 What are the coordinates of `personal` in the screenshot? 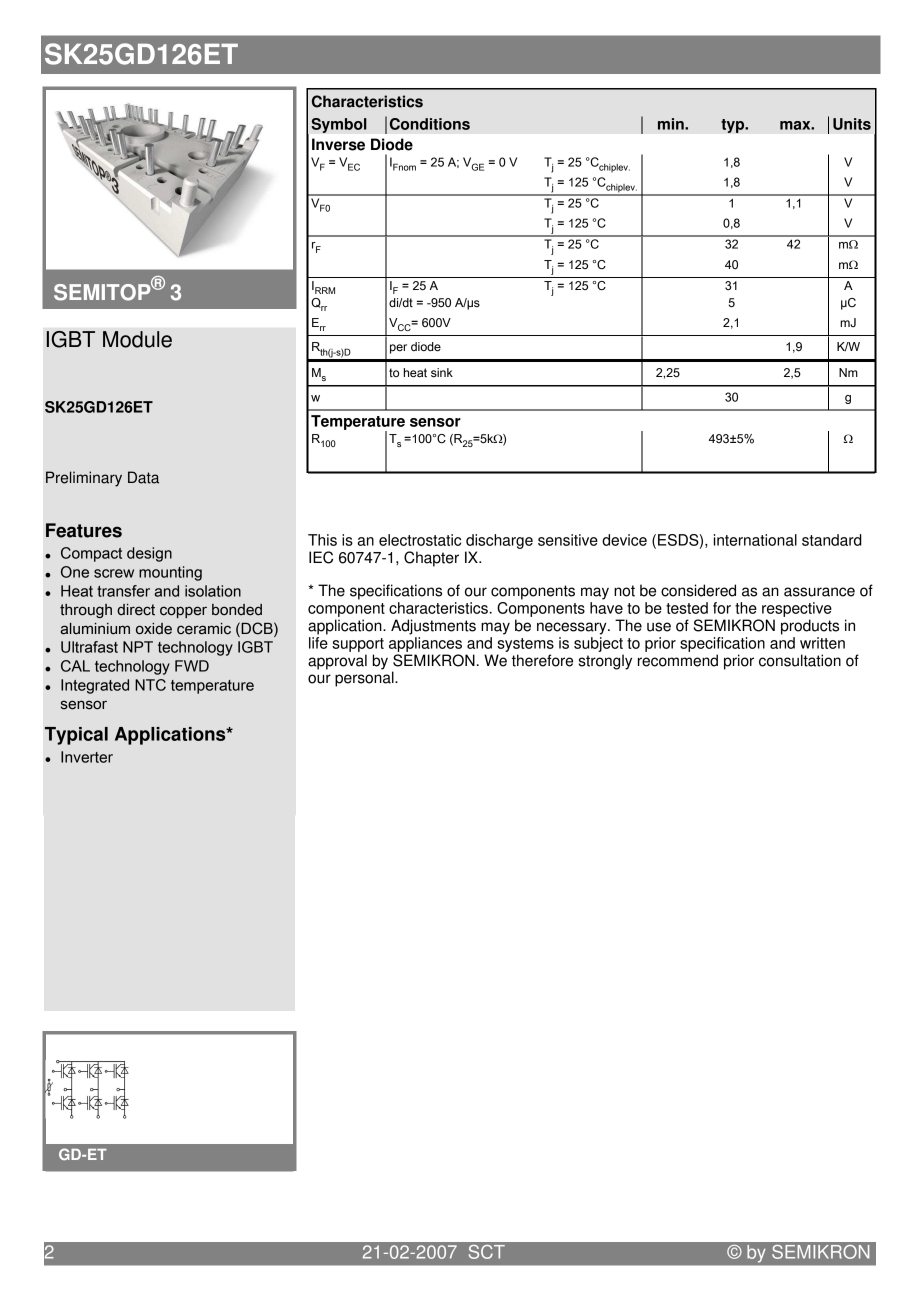 It's located at (365, 678).
